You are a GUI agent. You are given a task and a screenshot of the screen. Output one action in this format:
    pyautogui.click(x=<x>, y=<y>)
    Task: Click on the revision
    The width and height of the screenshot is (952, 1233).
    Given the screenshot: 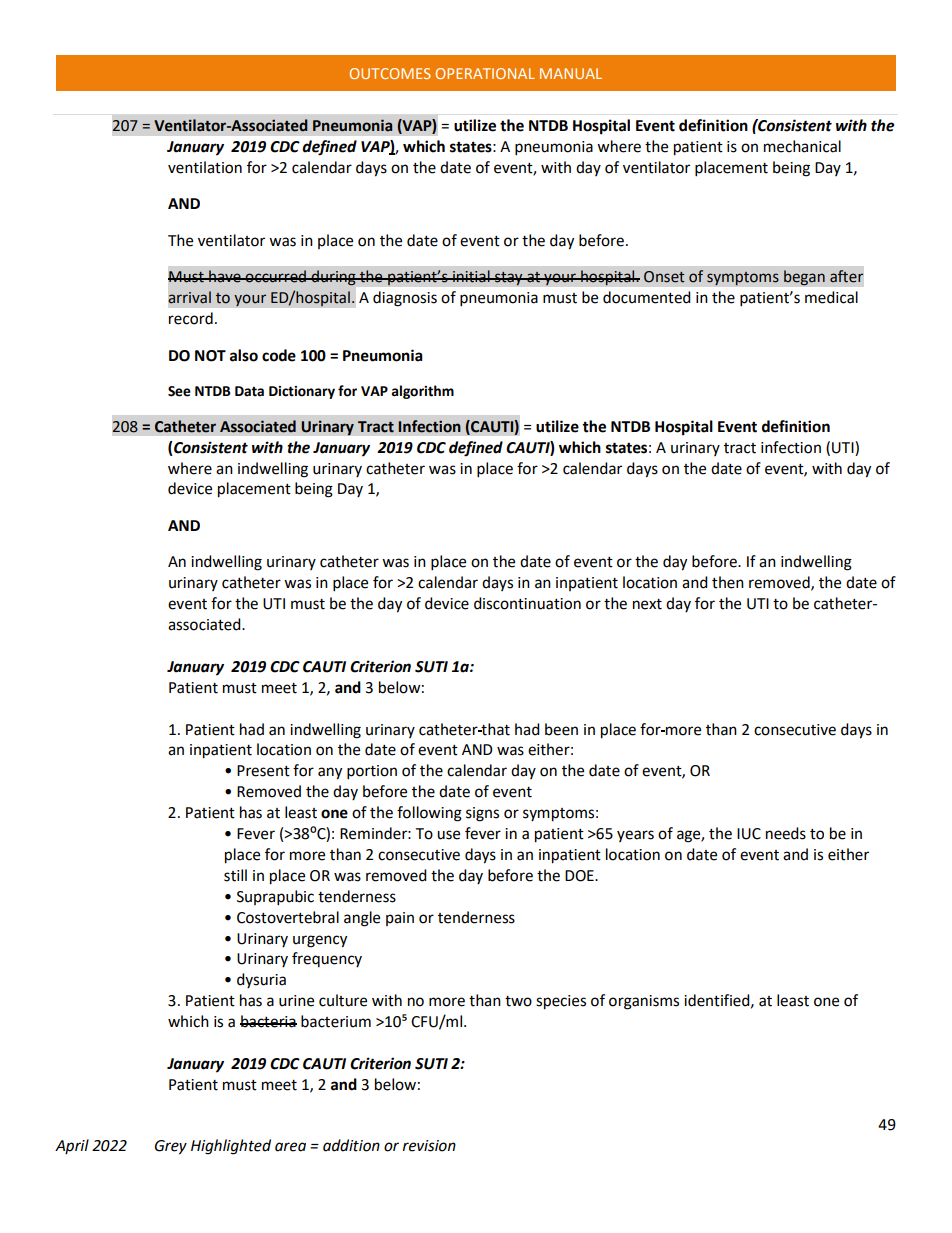 What is the action you would take?
    pyautogui.click(x=429, y=1146)
